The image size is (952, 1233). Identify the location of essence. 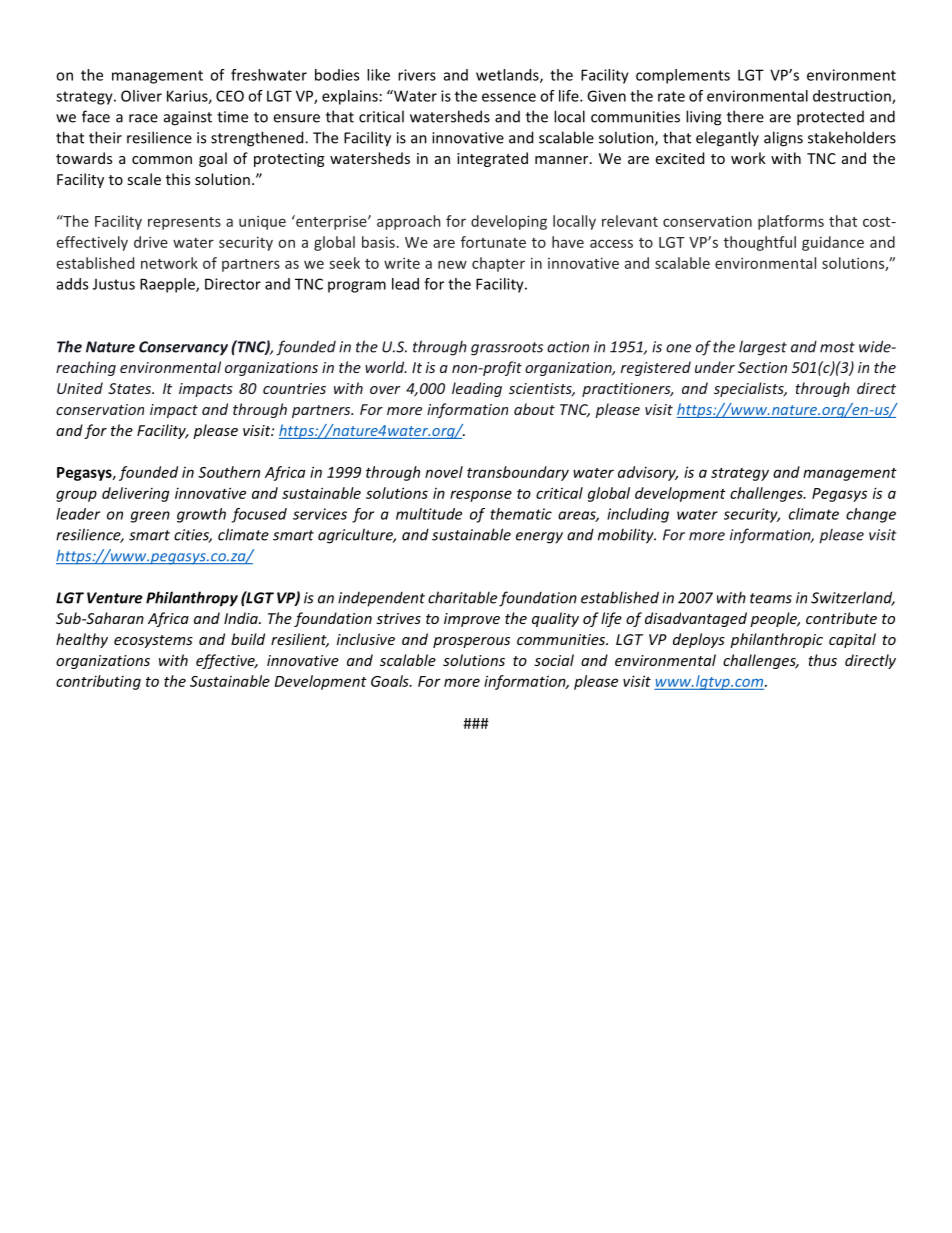
(509, 97).
